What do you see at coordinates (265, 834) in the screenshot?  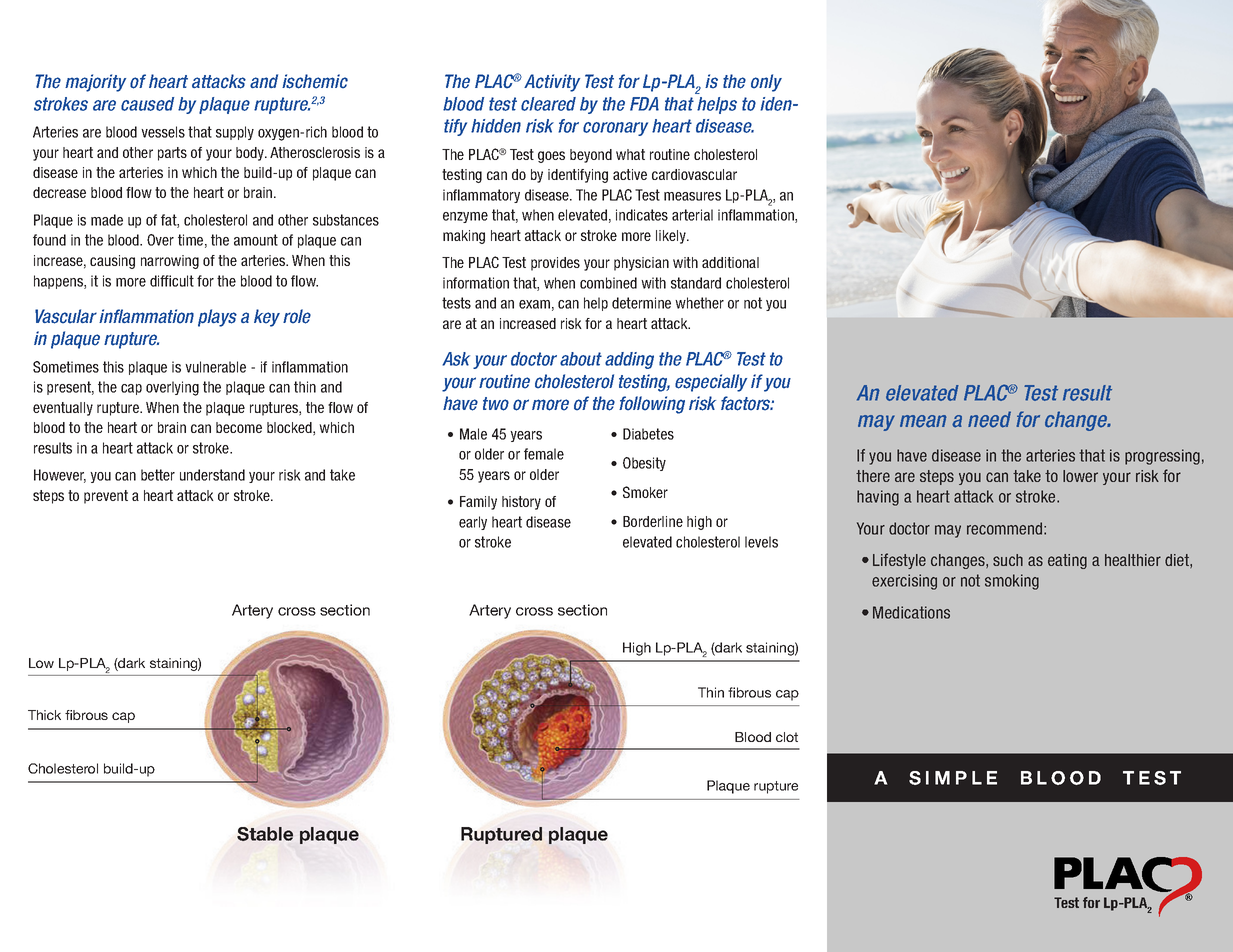 I see `Stable` at bounding box center [265, 834].
